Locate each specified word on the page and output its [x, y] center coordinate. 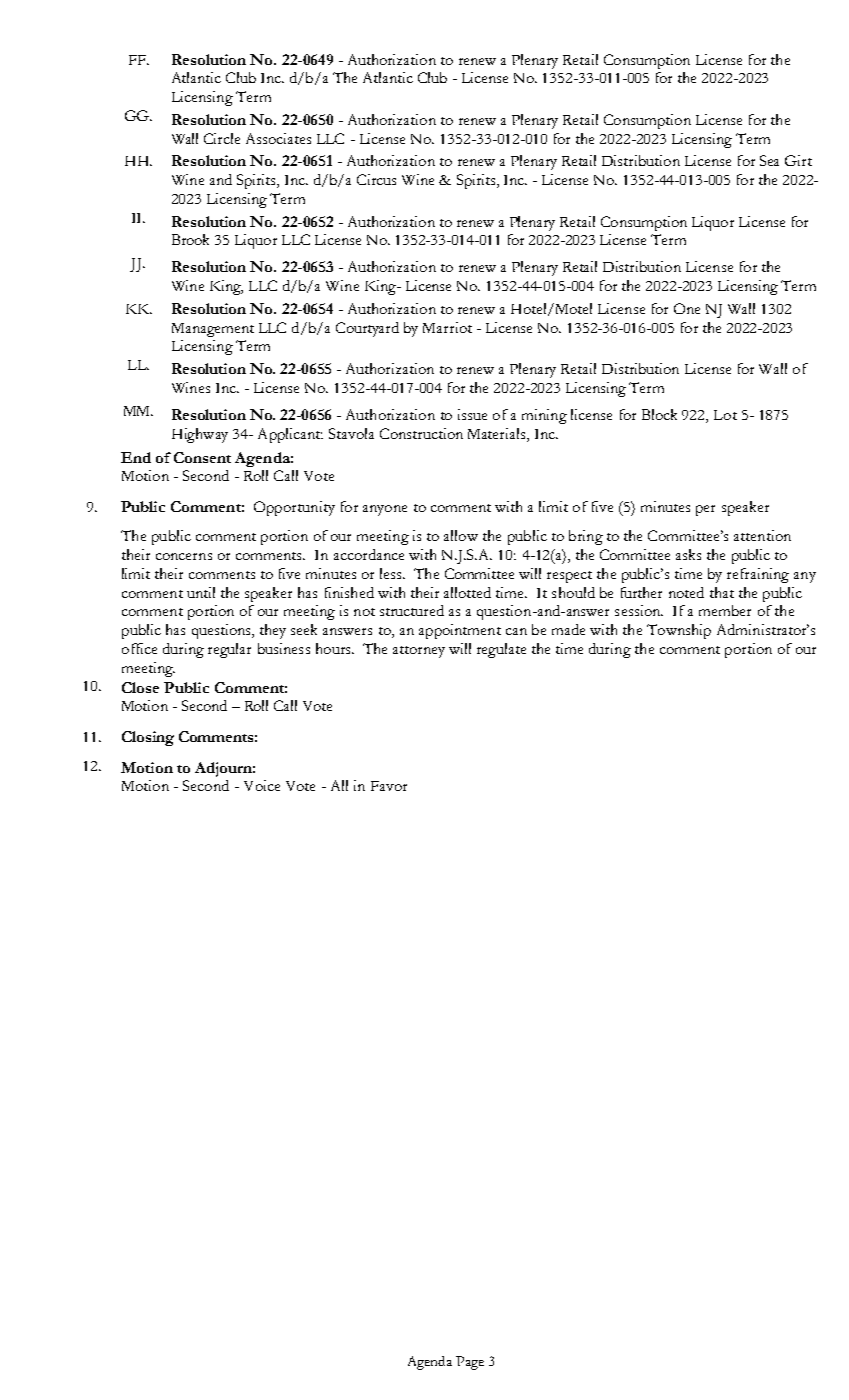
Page [470, 1363]
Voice [262, 785]
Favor [389, 786]
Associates [278, 138]
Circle [222, 138]
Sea [769, 160]
